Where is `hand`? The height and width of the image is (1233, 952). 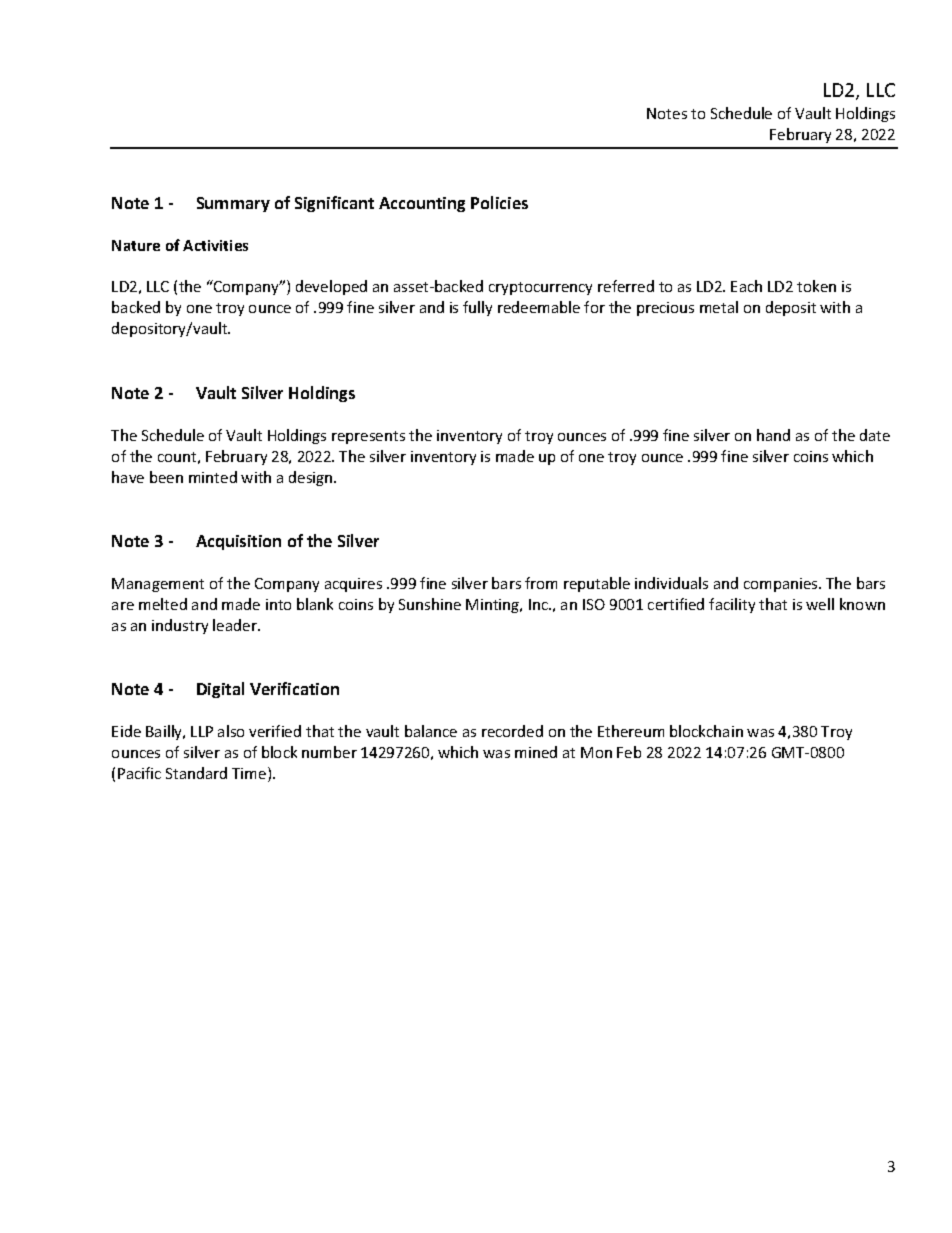 hand is located at coordinates (773, 435).
